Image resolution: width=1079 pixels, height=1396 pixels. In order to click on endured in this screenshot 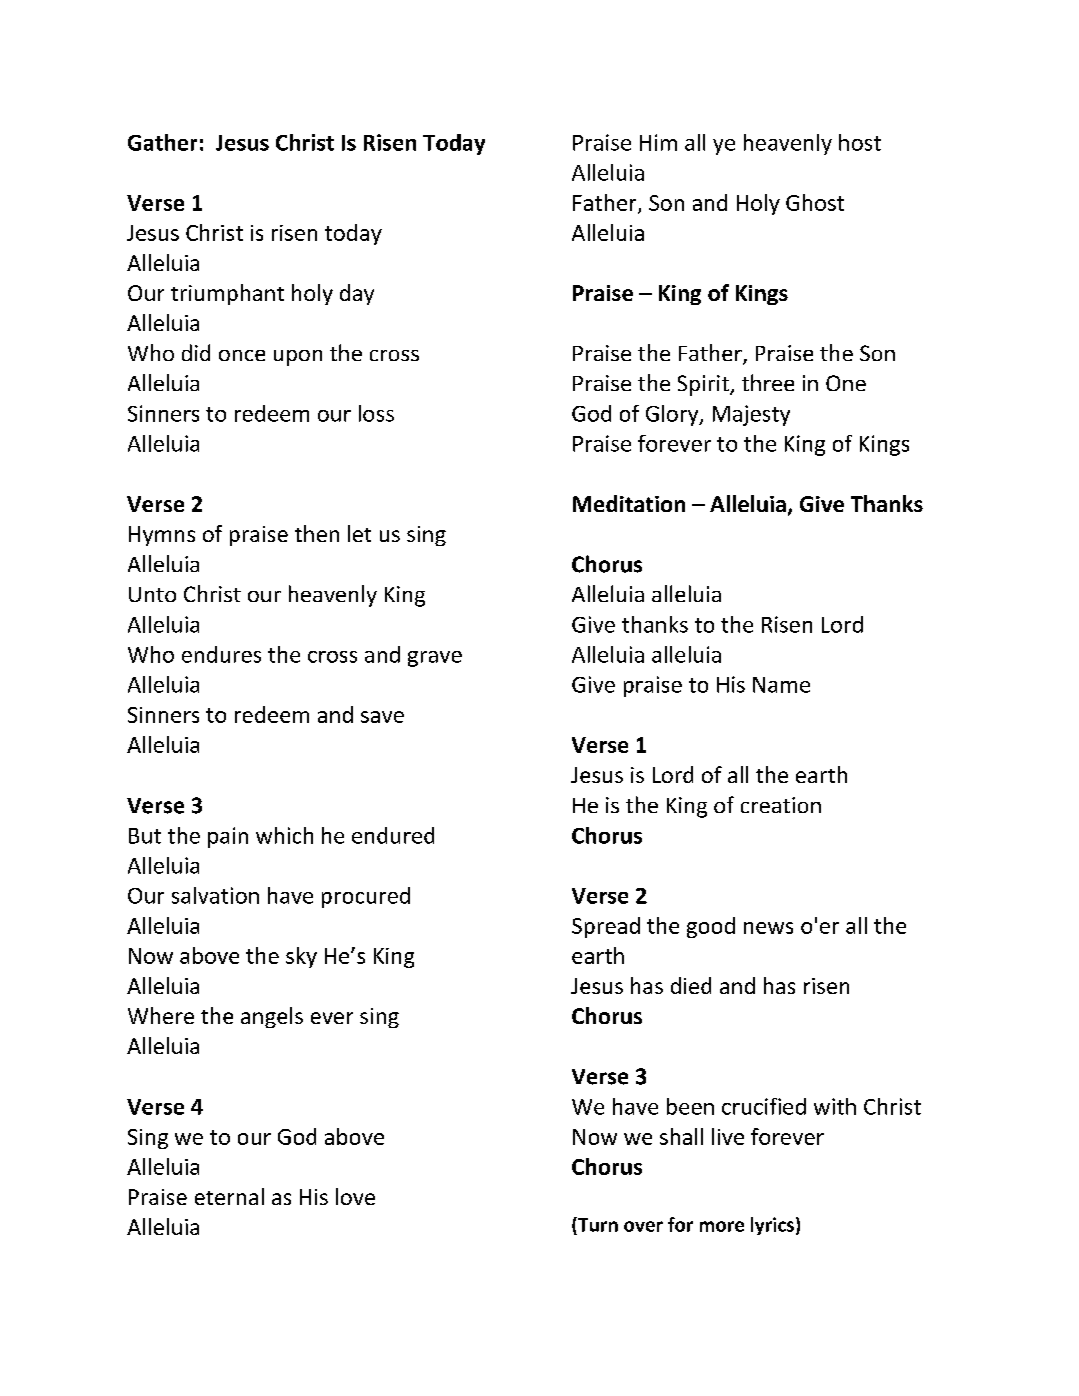, I will do `click(393, 835)`.
